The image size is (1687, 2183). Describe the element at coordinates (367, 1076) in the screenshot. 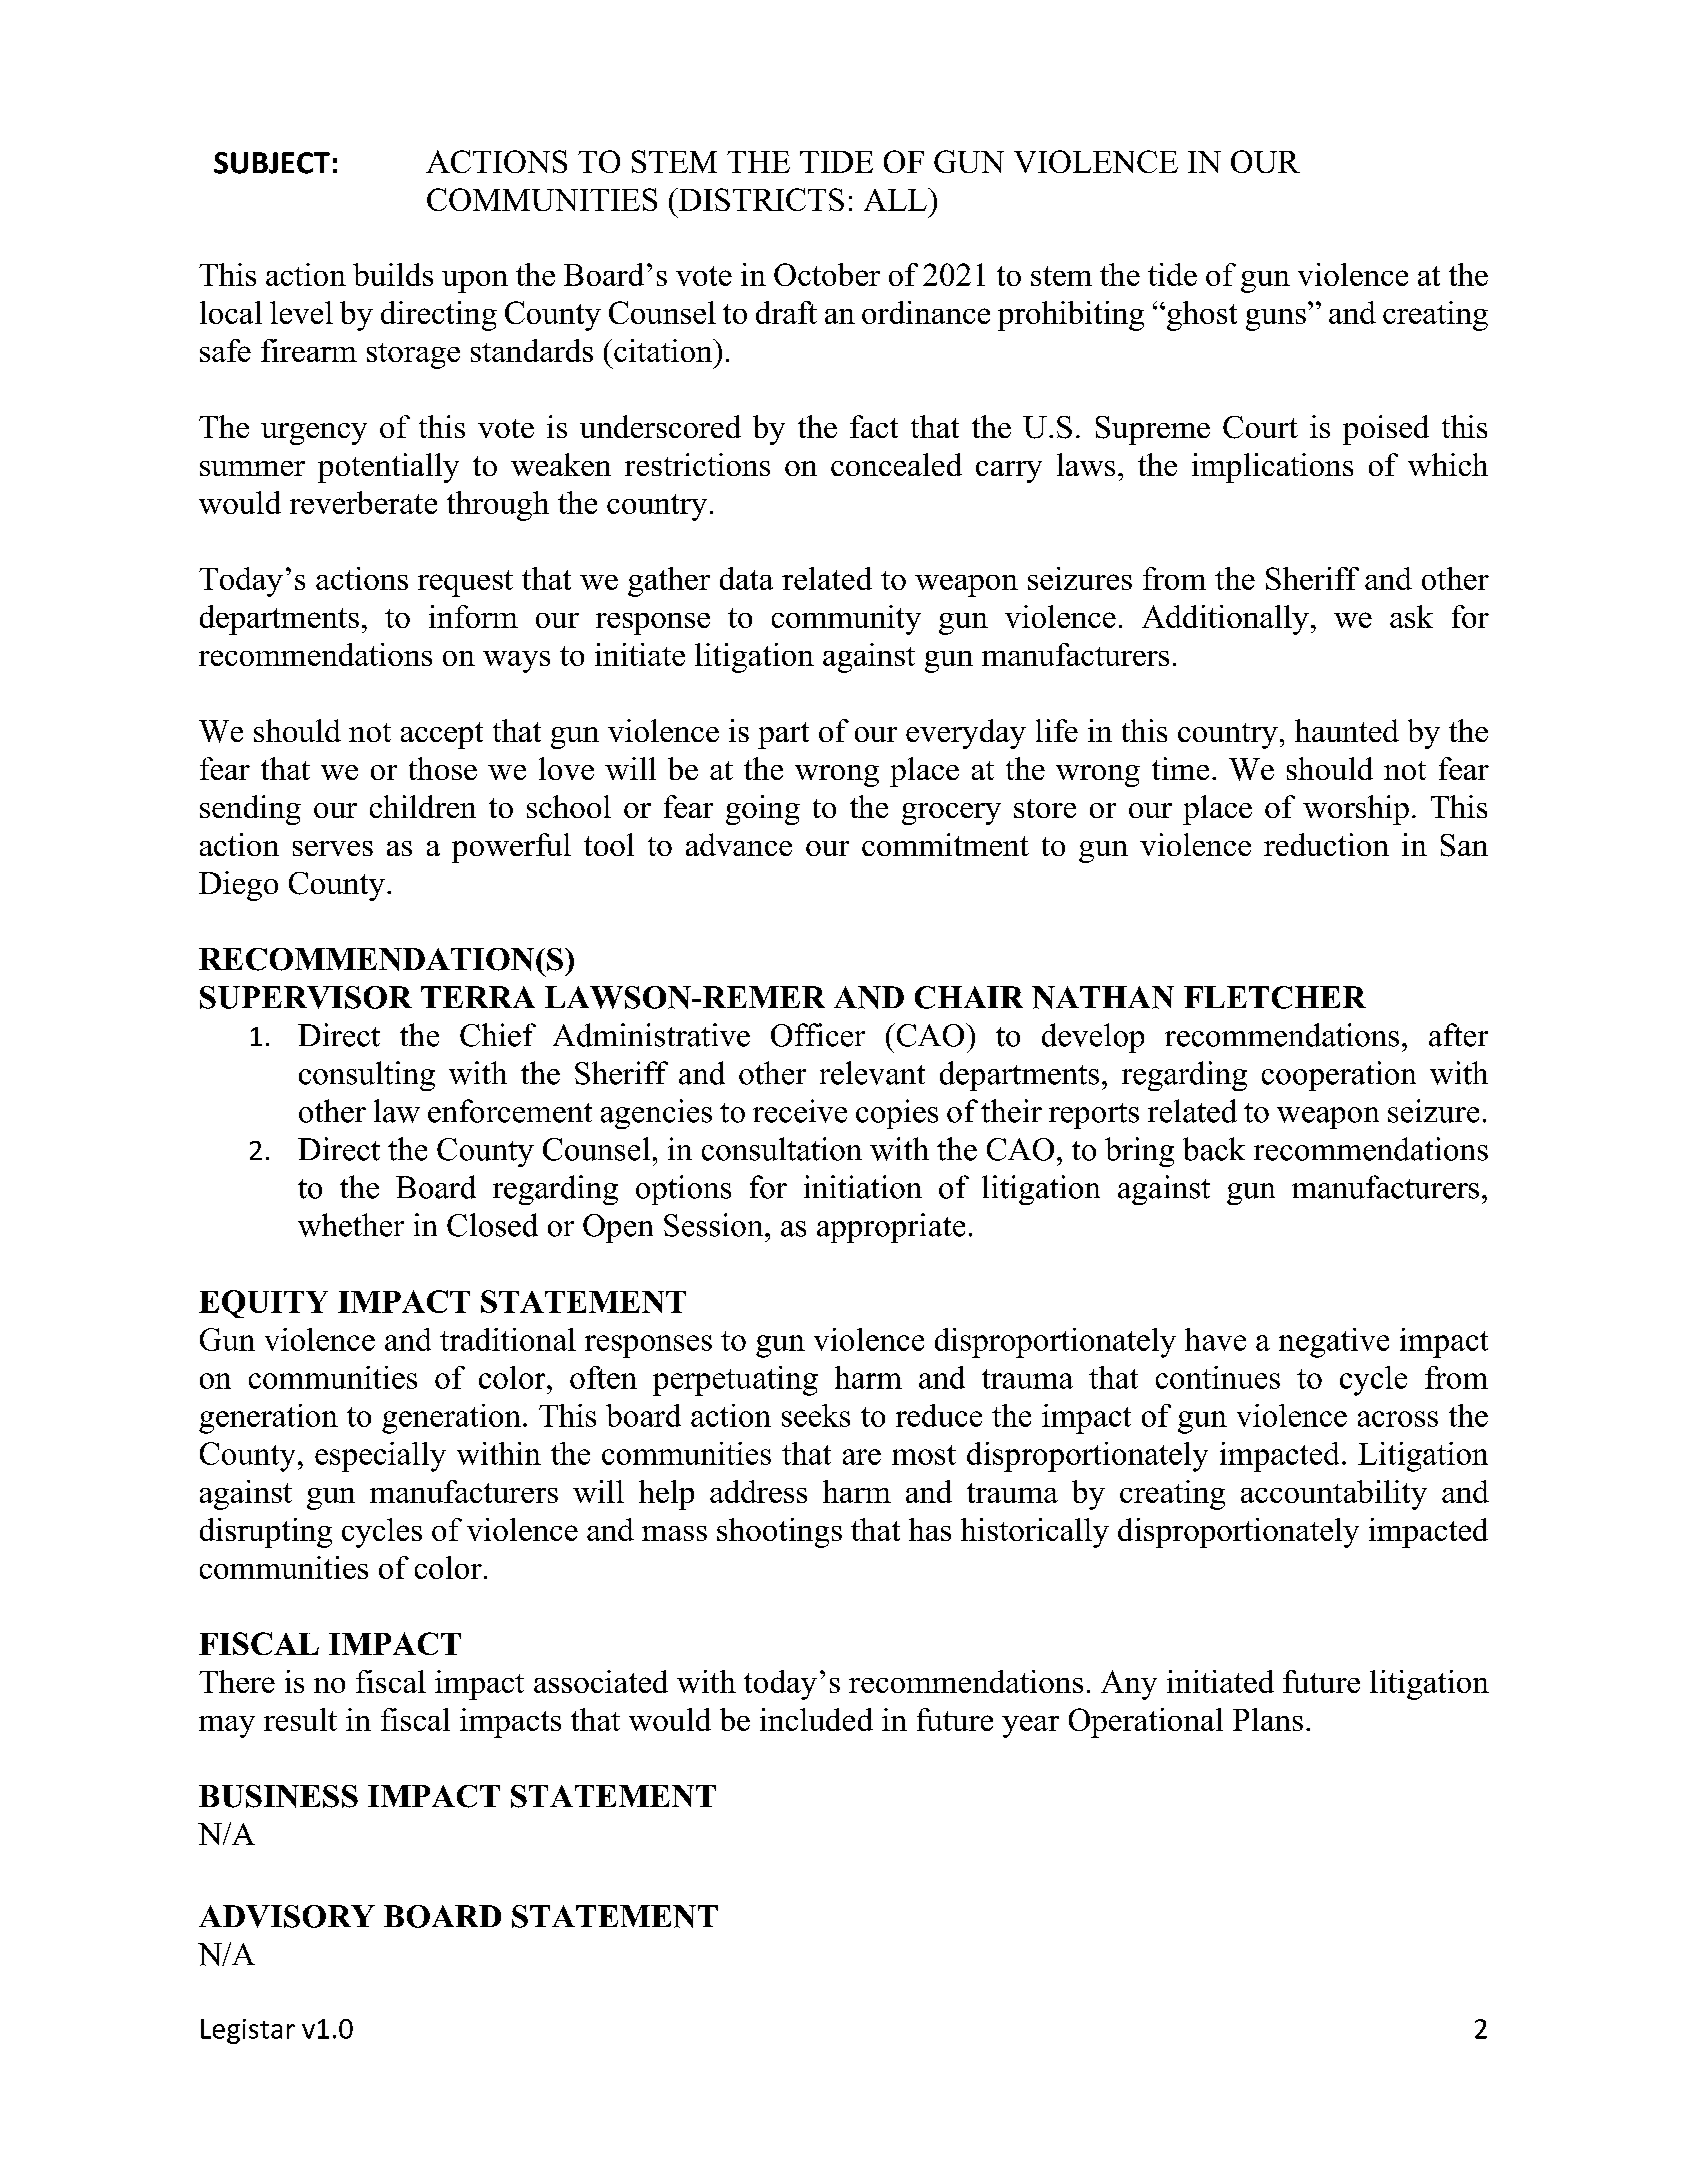

I see `consulting` at that location.
